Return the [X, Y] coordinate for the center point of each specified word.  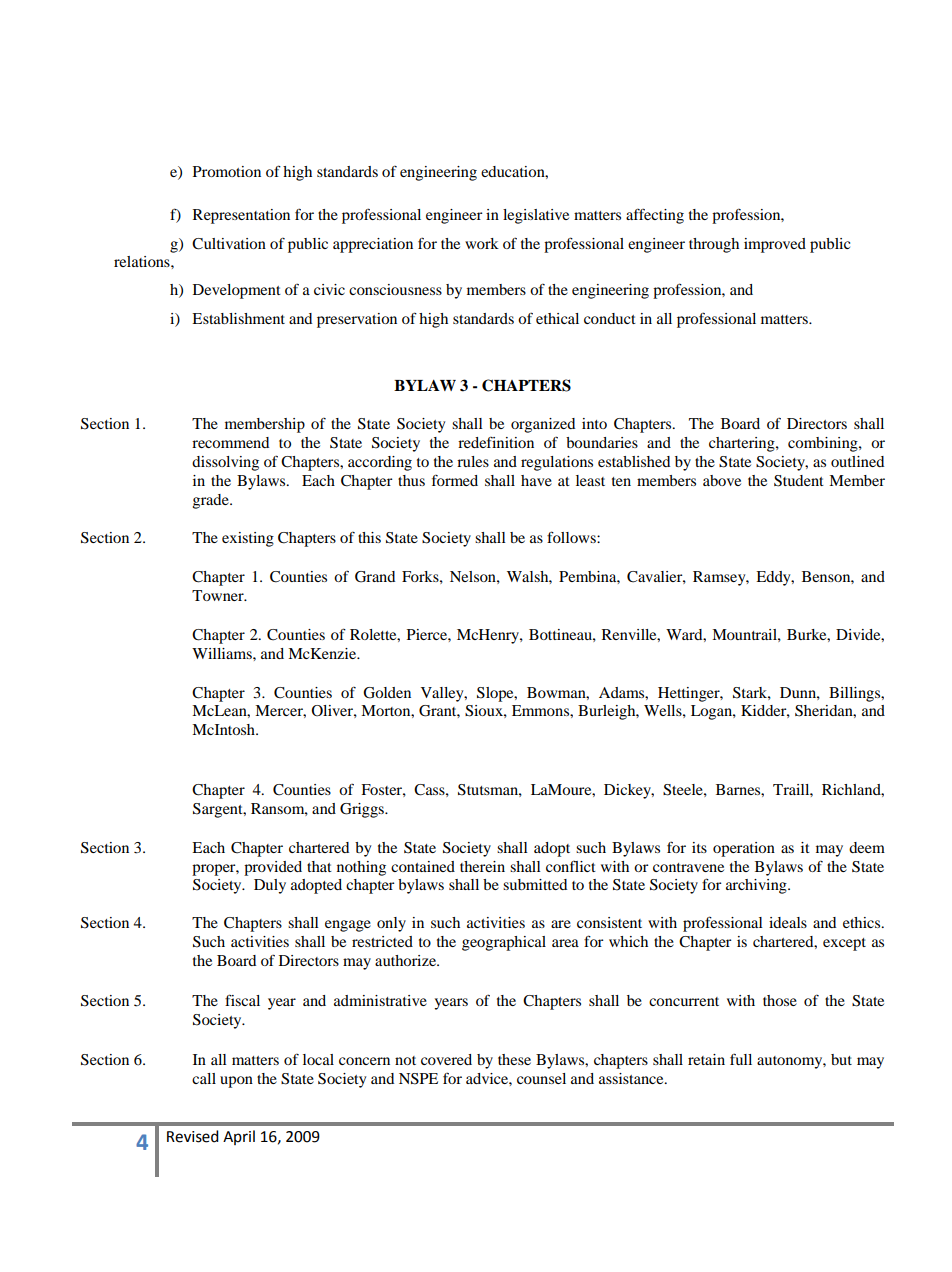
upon [236, 1082]
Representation [241, 216]
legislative [536, 216]
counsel [541, 1078]
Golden [387, 693]
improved [775, 245]
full [741, 1059]
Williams [223, 653]
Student [799, 481]
